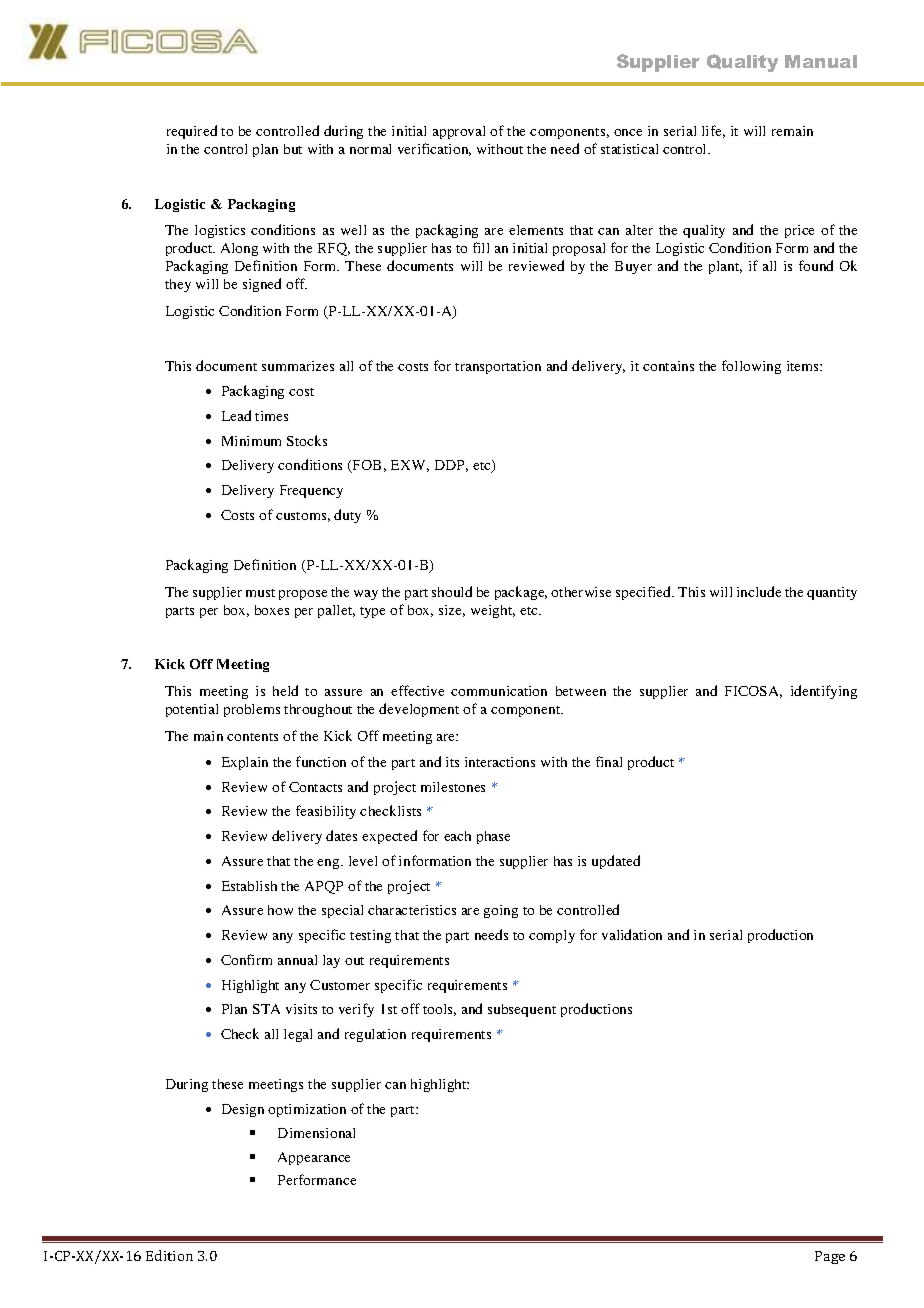  What do you see at coordinates (498, 367) in the screenshot?
I see `transportation` at bounding box center [498, 367].
